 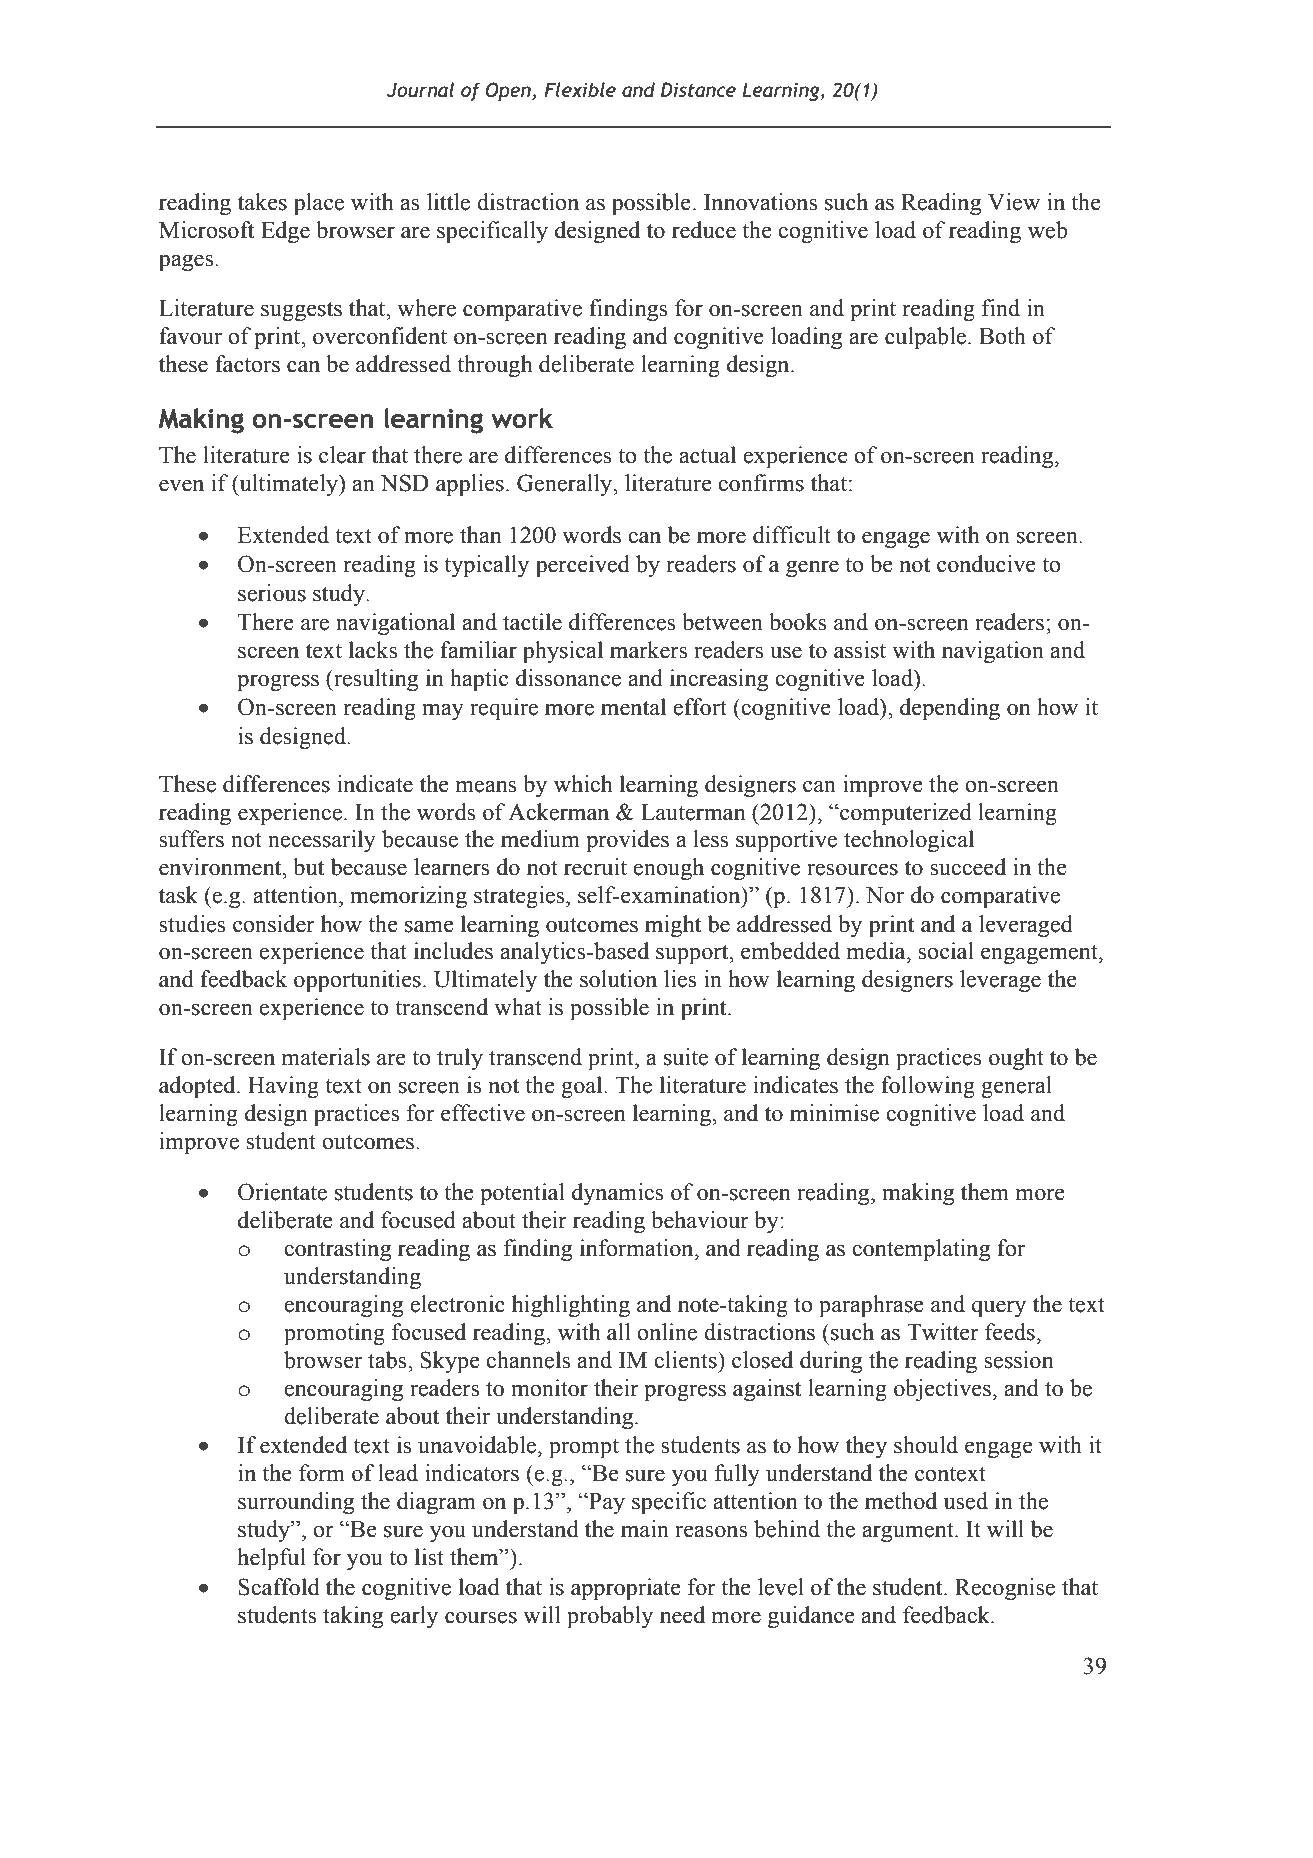 I want to click on argument, so click(x=909, y=1532).
